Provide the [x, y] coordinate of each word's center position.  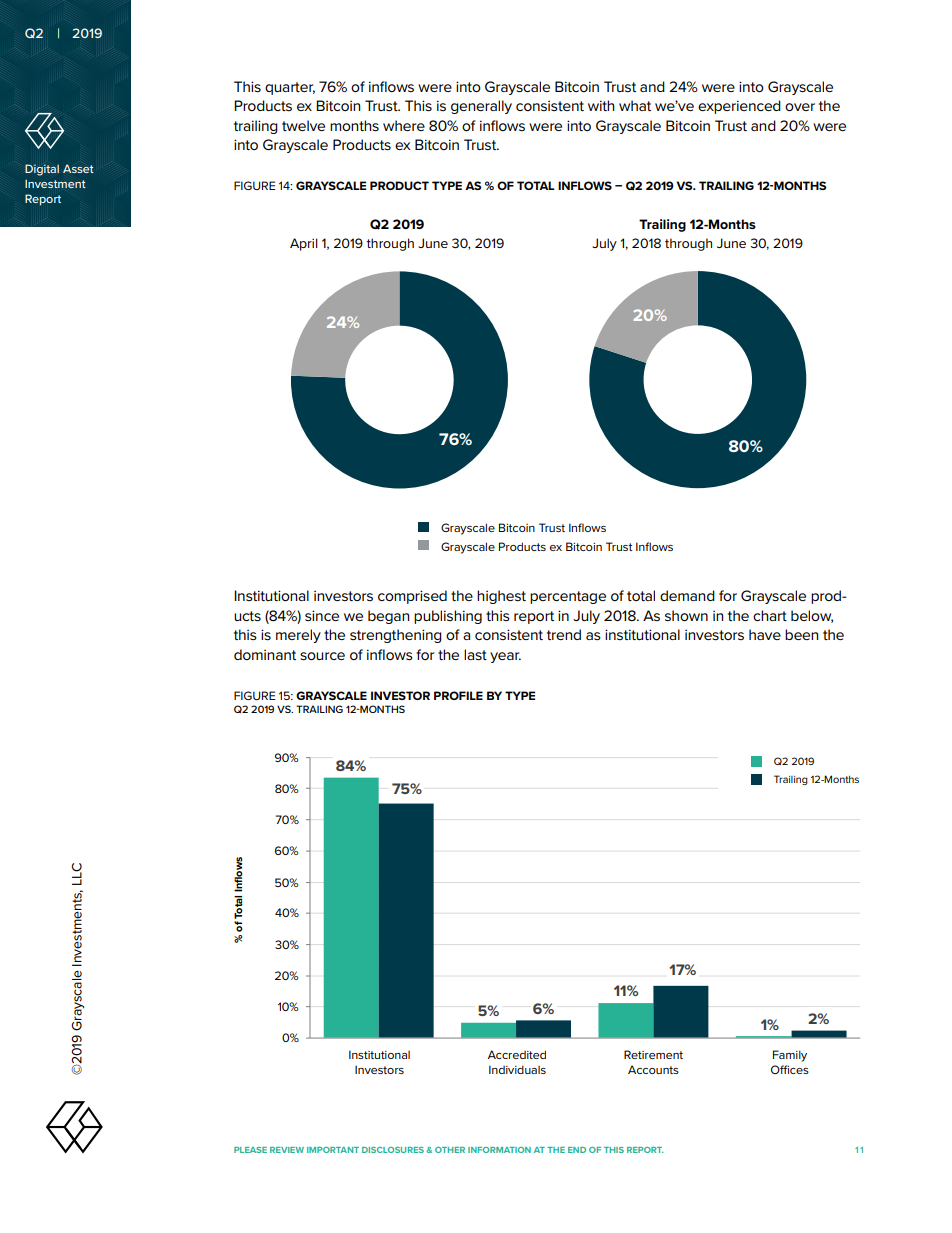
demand [687, 595]
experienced [739, 107]
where [404, 125]
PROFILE [458, 695]
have [765, 634]
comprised [412, 597]
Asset [78, 168]
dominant [265, 654]
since [322, 615]
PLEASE [250, 1150]
